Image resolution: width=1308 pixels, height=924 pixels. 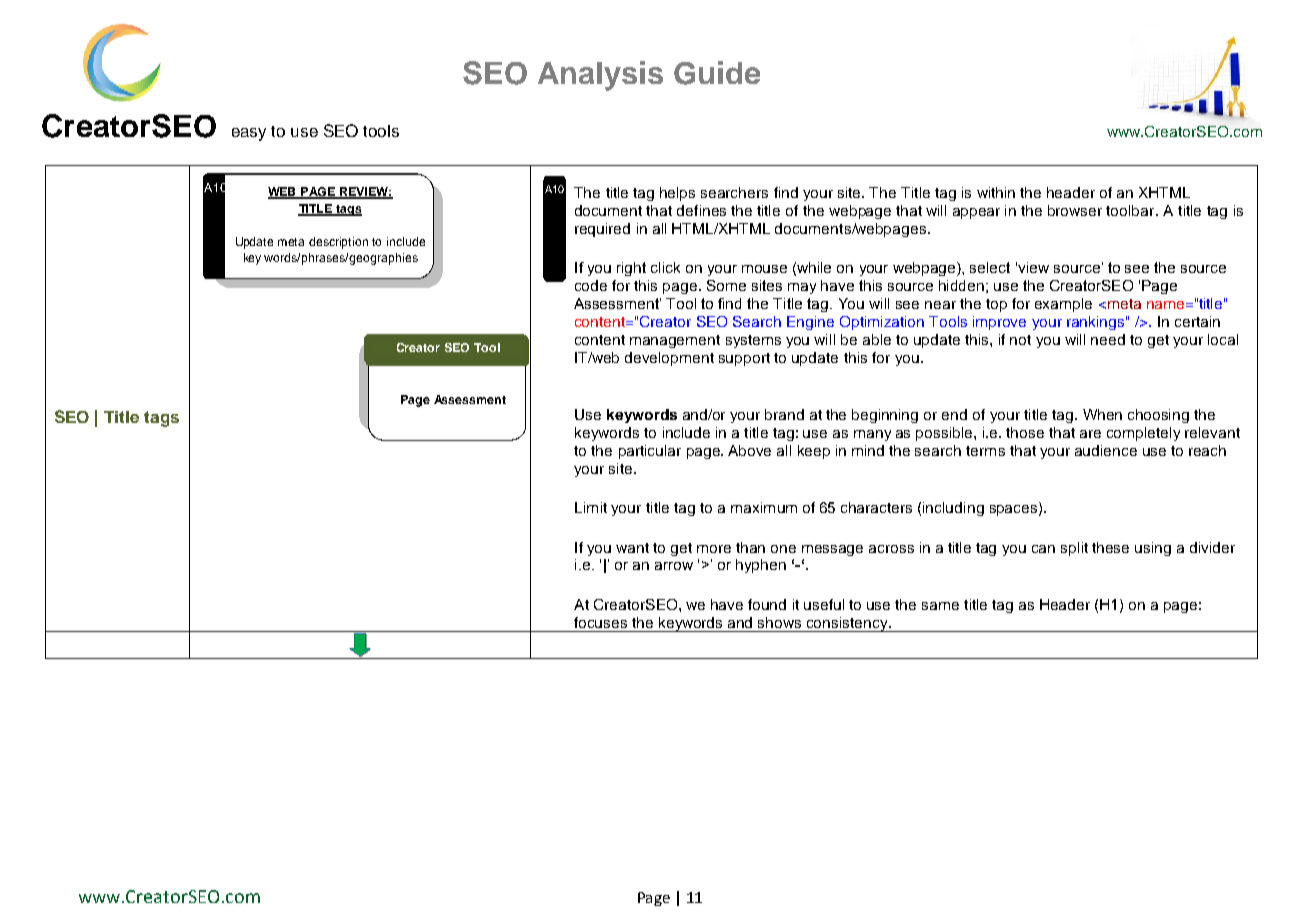 What do you see at coordinates (249, 134) in the document?
I see `easy` at bounding box center [249, 134].
